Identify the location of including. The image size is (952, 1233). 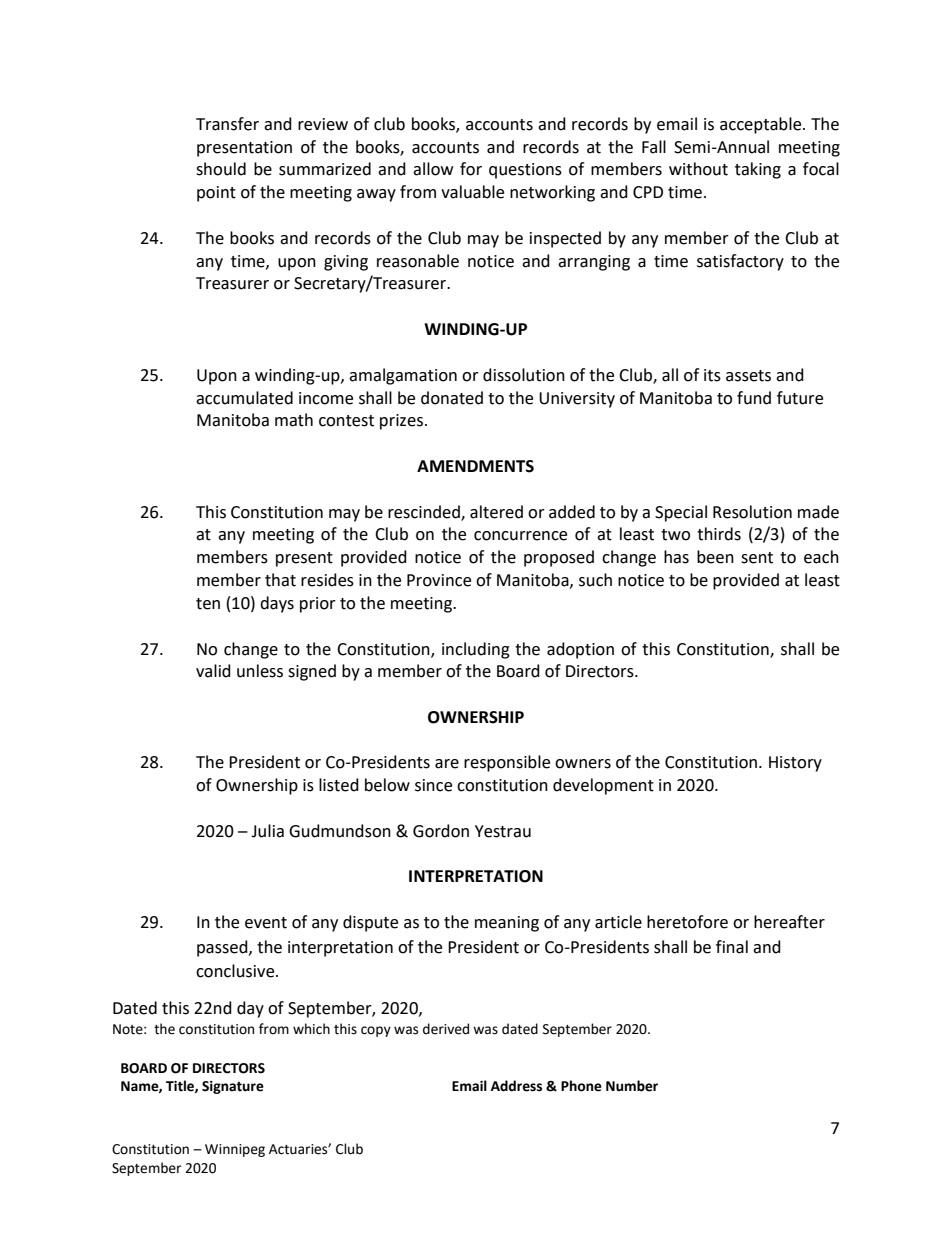
(476, 650).
